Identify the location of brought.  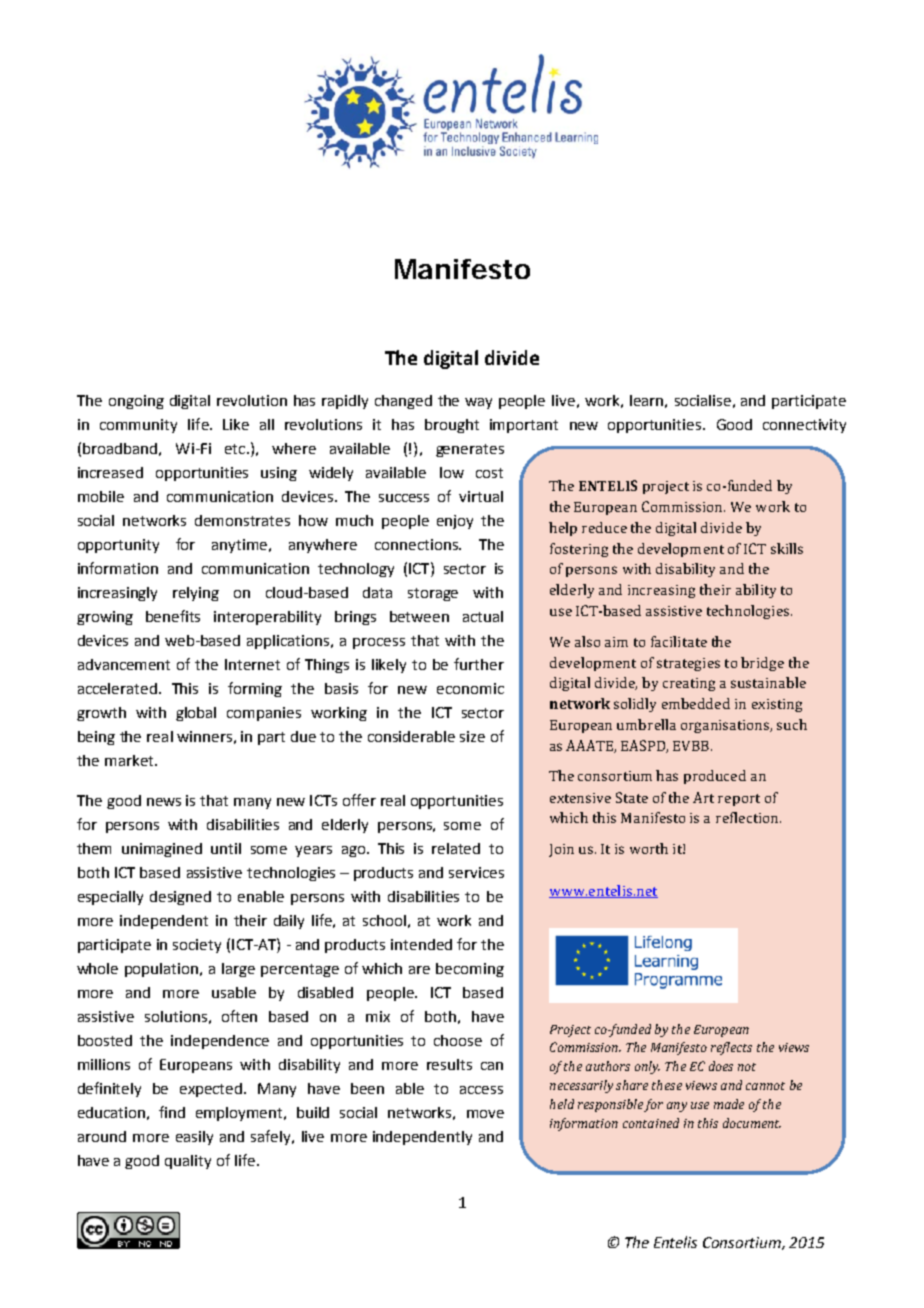
(452, 426).
